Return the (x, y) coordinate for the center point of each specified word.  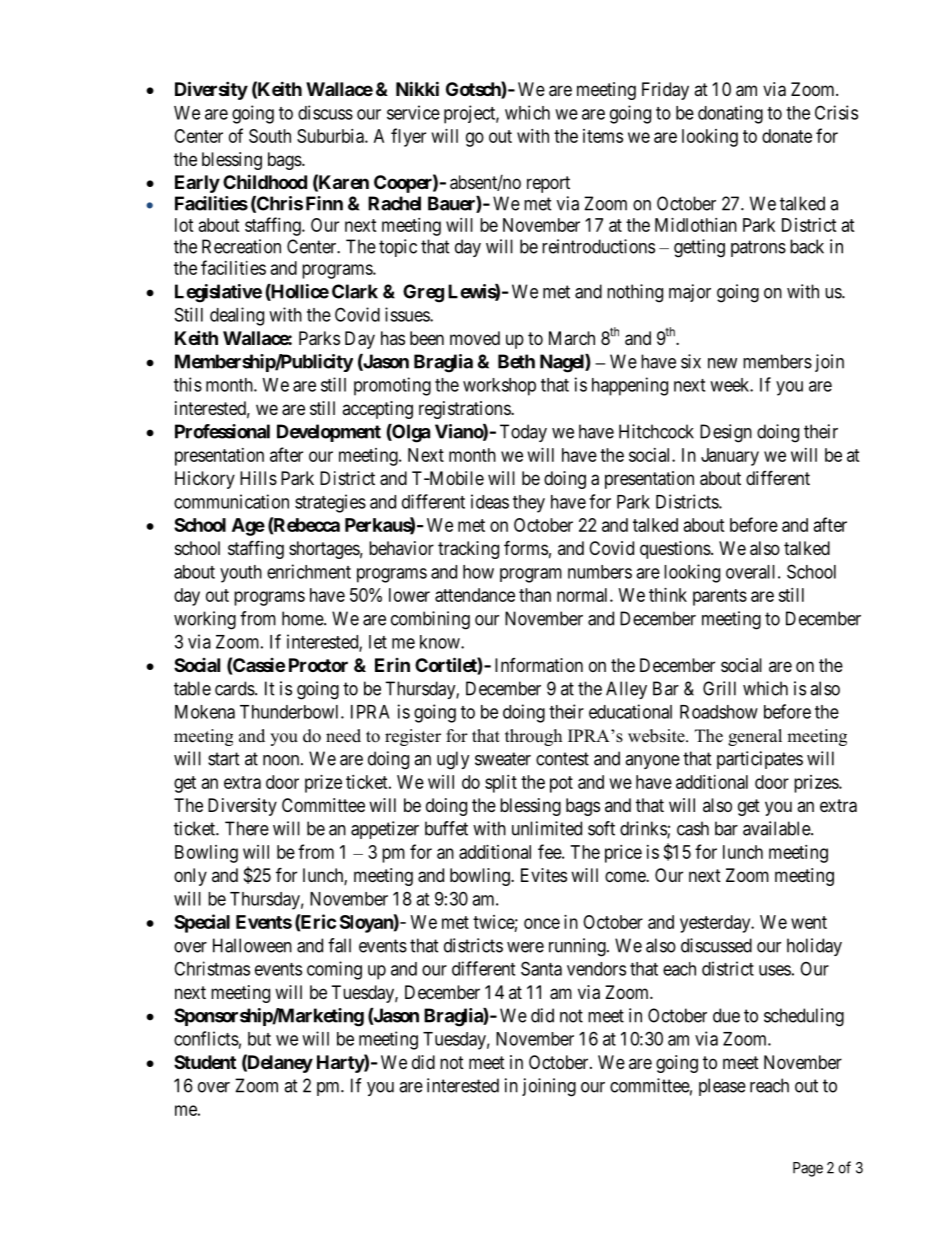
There (247, 828)
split (501, 784)
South (270, 136)
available (777, 828)
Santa (541, 968)
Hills (258, 478)
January (730, 457)
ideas (490, 501)
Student (205, 1062)
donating (730, 114)
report (548, 184)
